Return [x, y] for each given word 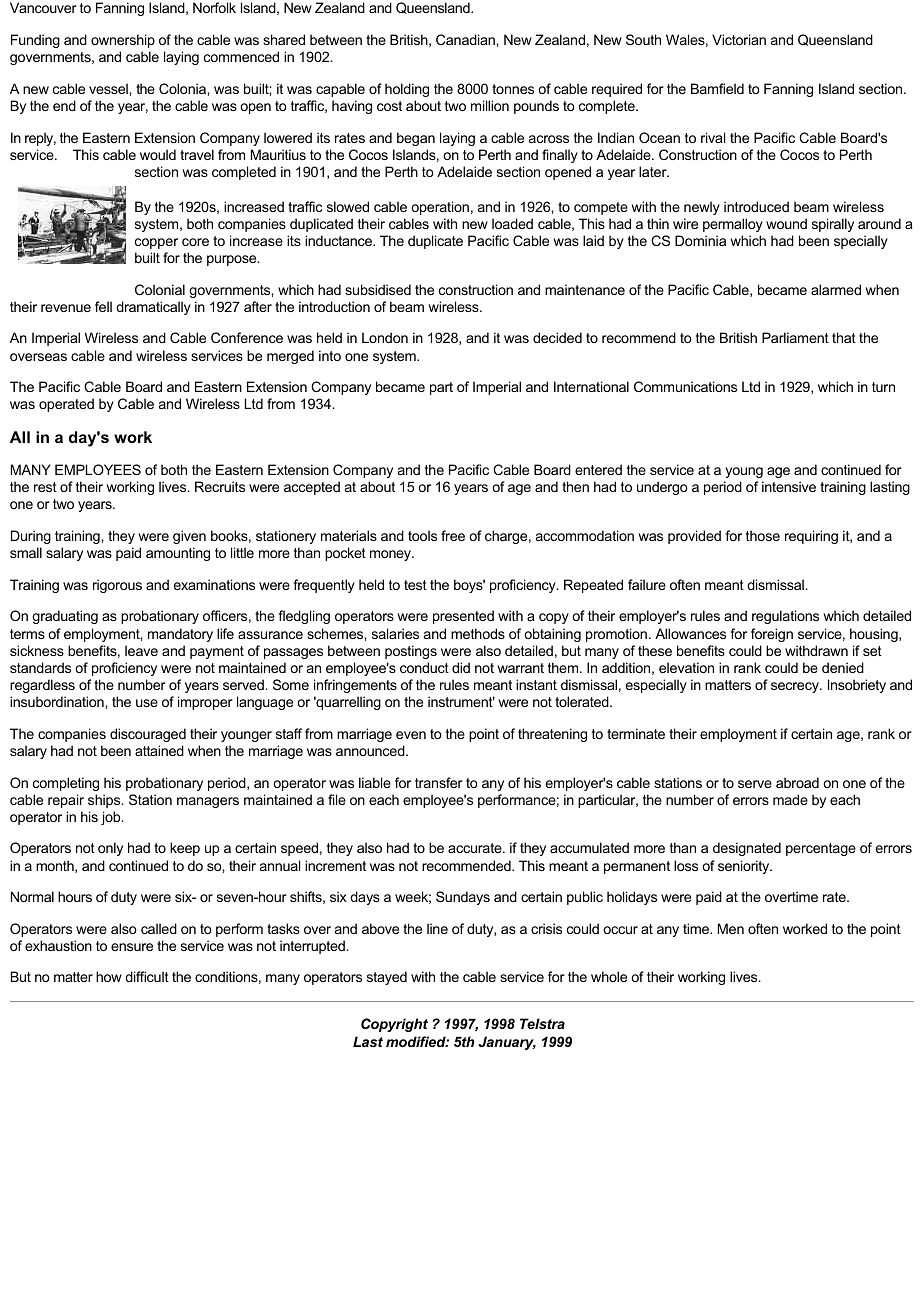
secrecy [796, 687]
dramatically [153, 308]
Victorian [739, 39]
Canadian [466, 39]
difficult [147, 976]
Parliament [795, 337]
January [507, 1043]
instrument [461, 701]
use [147, 703]
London [385, 337]
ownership [123, 41]
